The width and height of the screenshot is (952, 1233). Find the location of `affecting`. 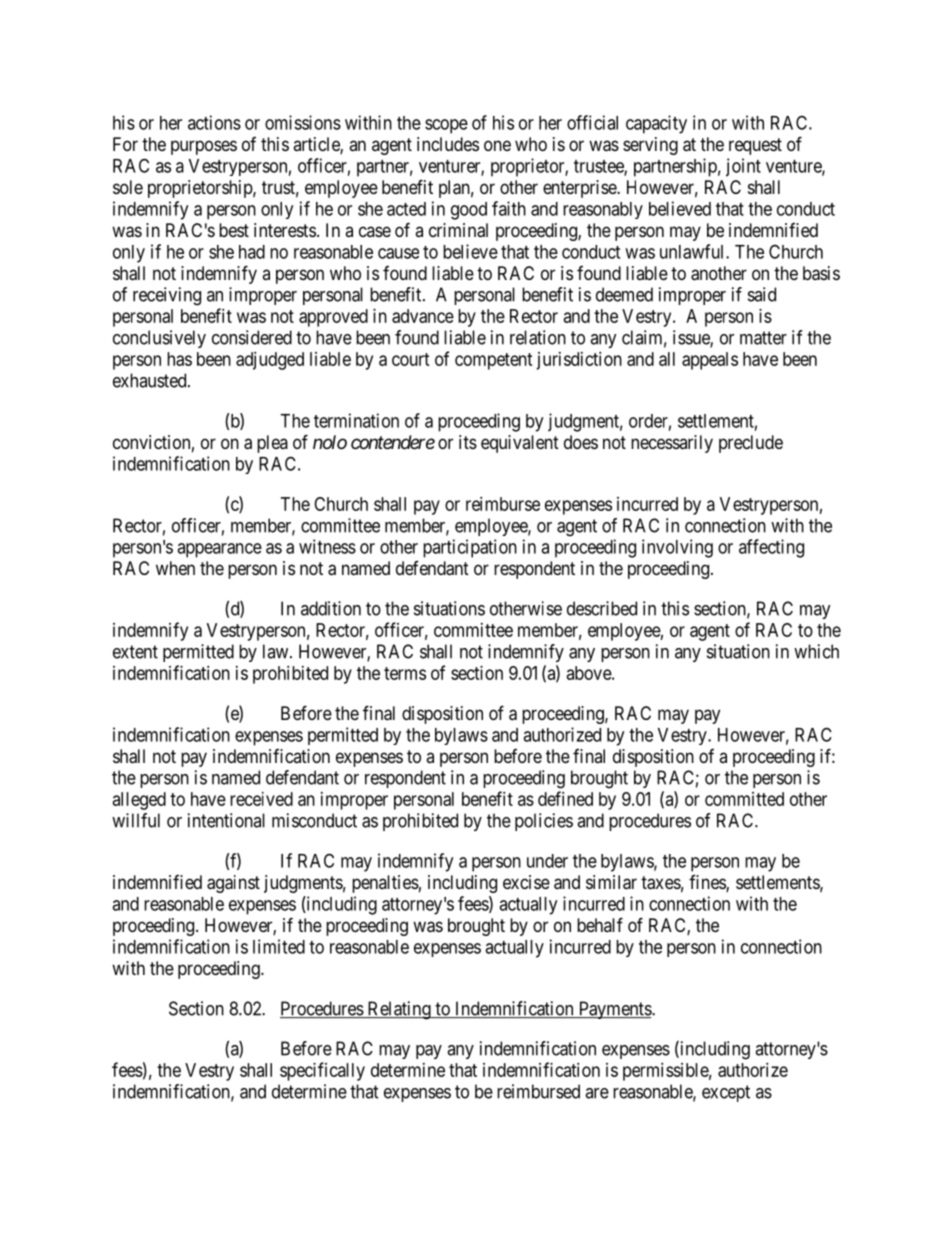

affecting is located at coordinates (771, 548).
